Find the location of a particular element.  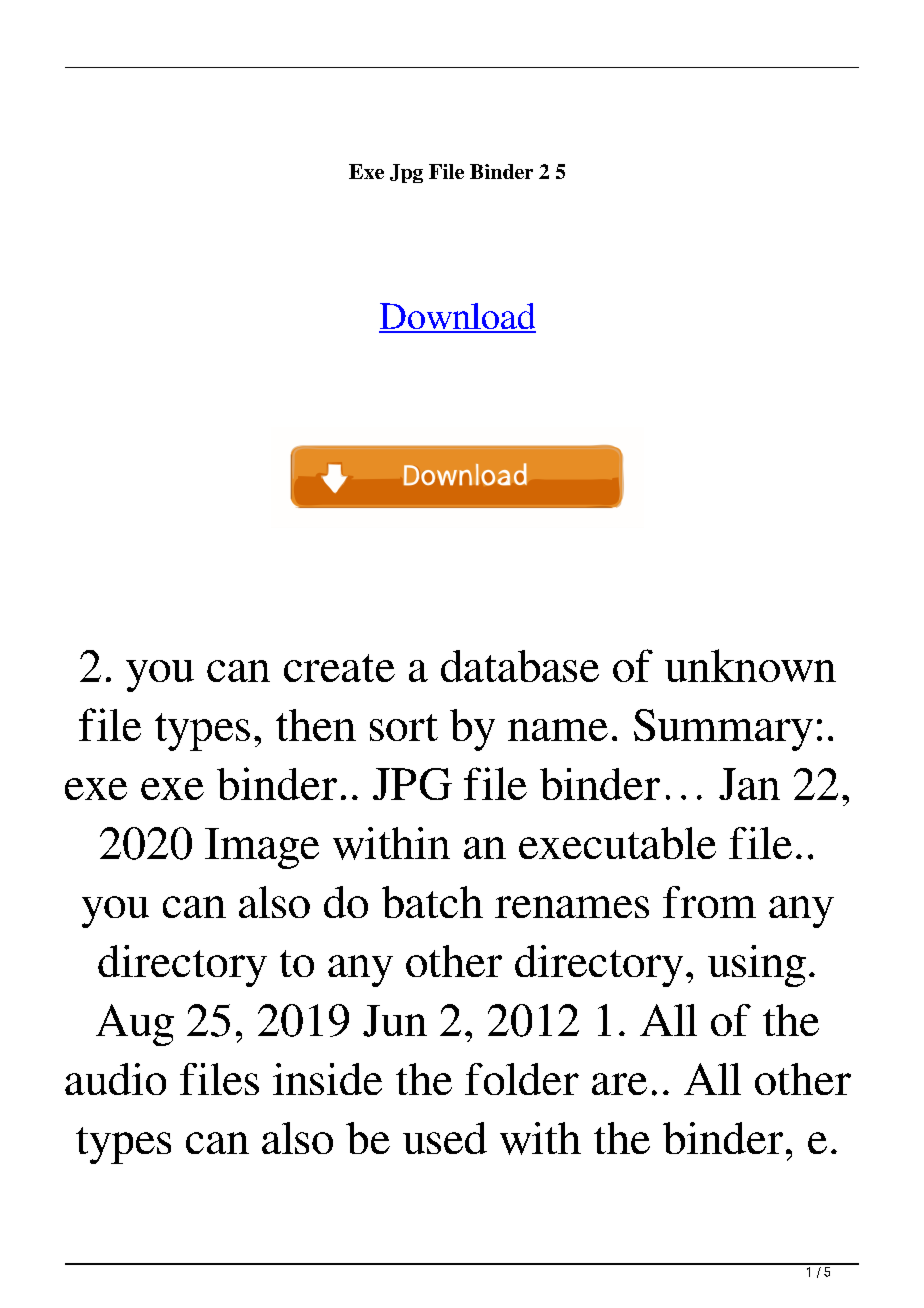

executable is located at coordinates (617, 843).
